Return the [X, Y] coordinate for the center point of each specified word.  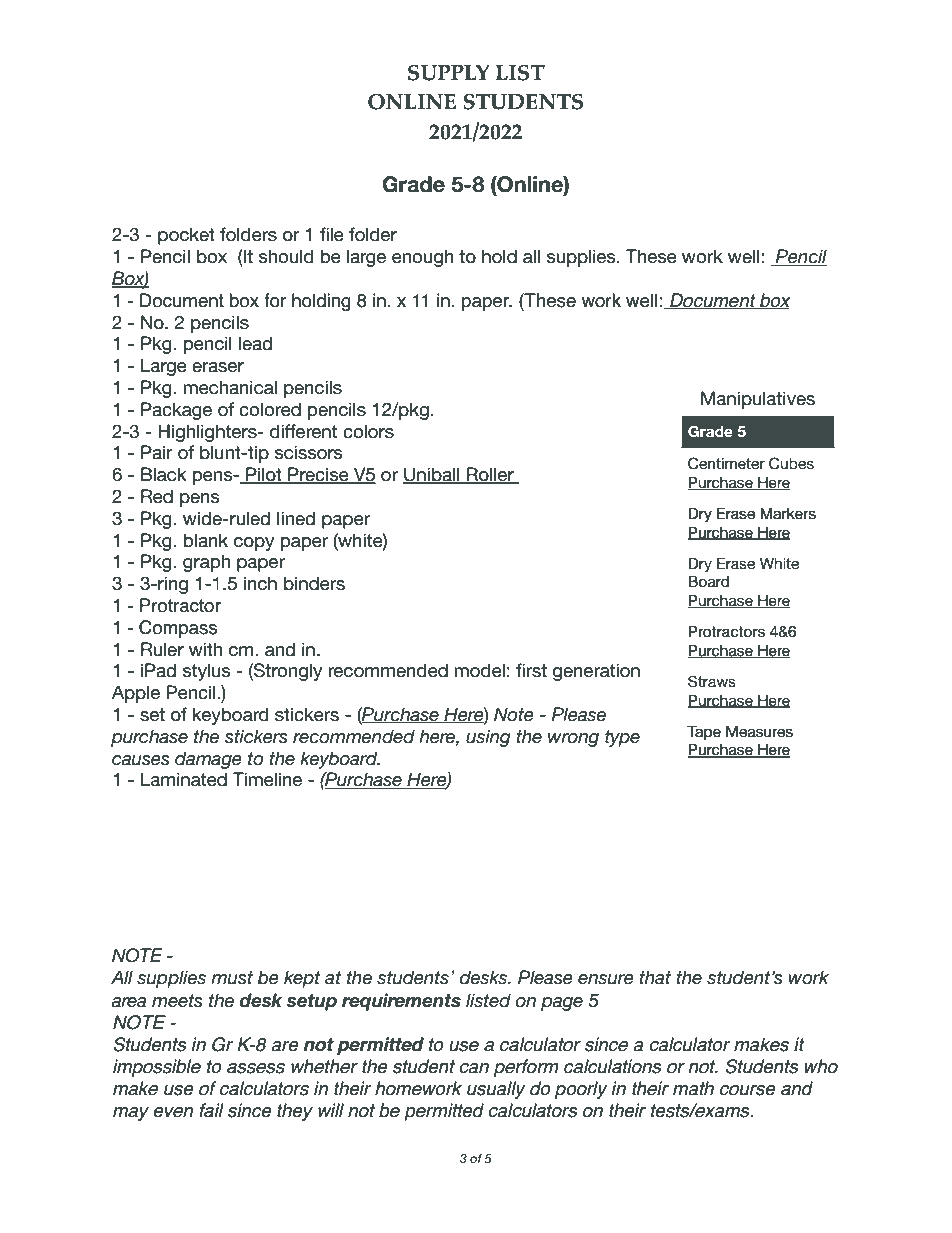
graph [206, 563]
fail [211, 1110]
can [474, 1068]
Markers [788, 513]
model [479, 670]
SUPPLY [449, 73]
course [748, 1090]
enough [423, 258]
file [332, 234]
